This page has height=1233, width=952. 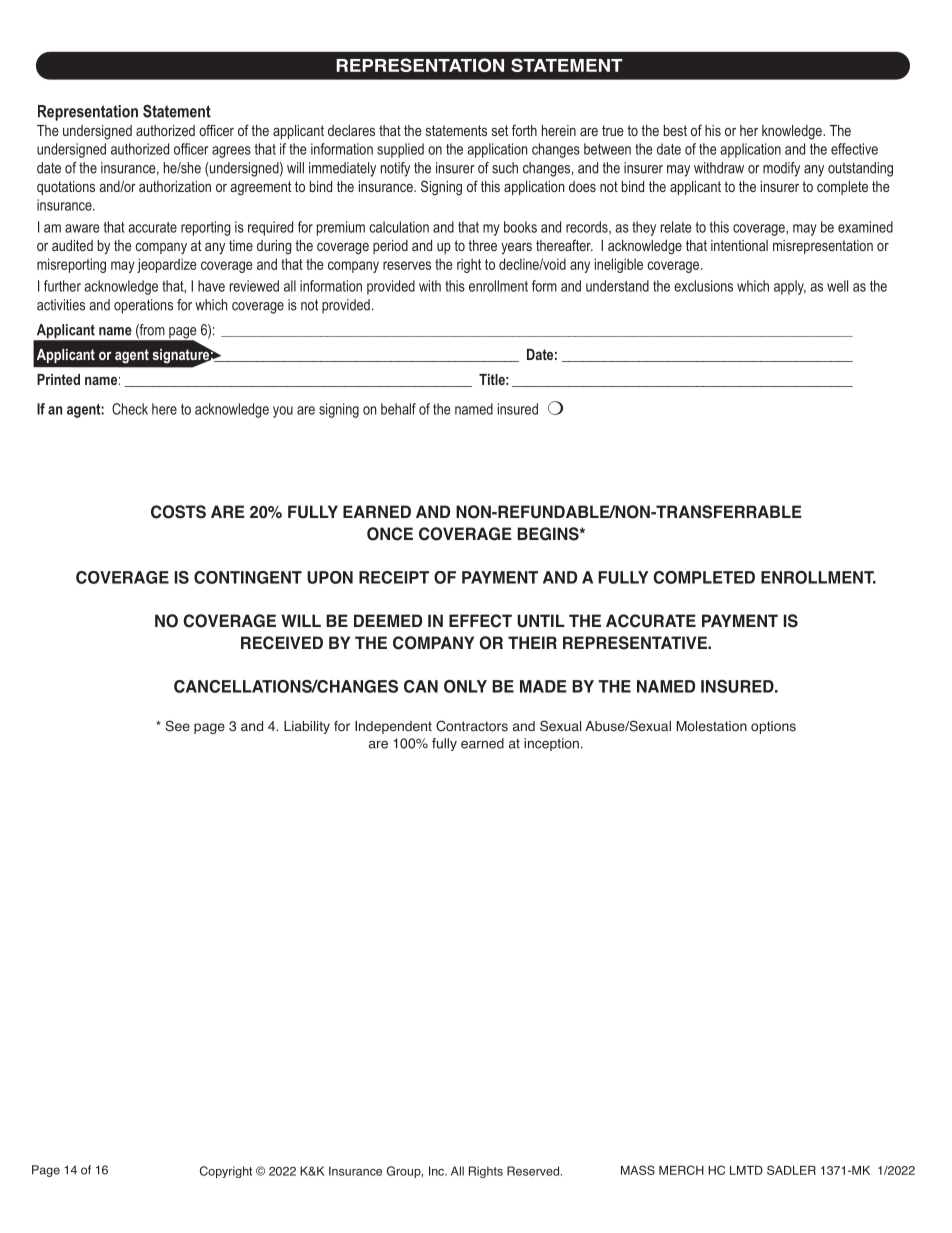 What do you see at coordinates (175, 186) in the page?
I see `authorization` at bounding box center [175, 186].
